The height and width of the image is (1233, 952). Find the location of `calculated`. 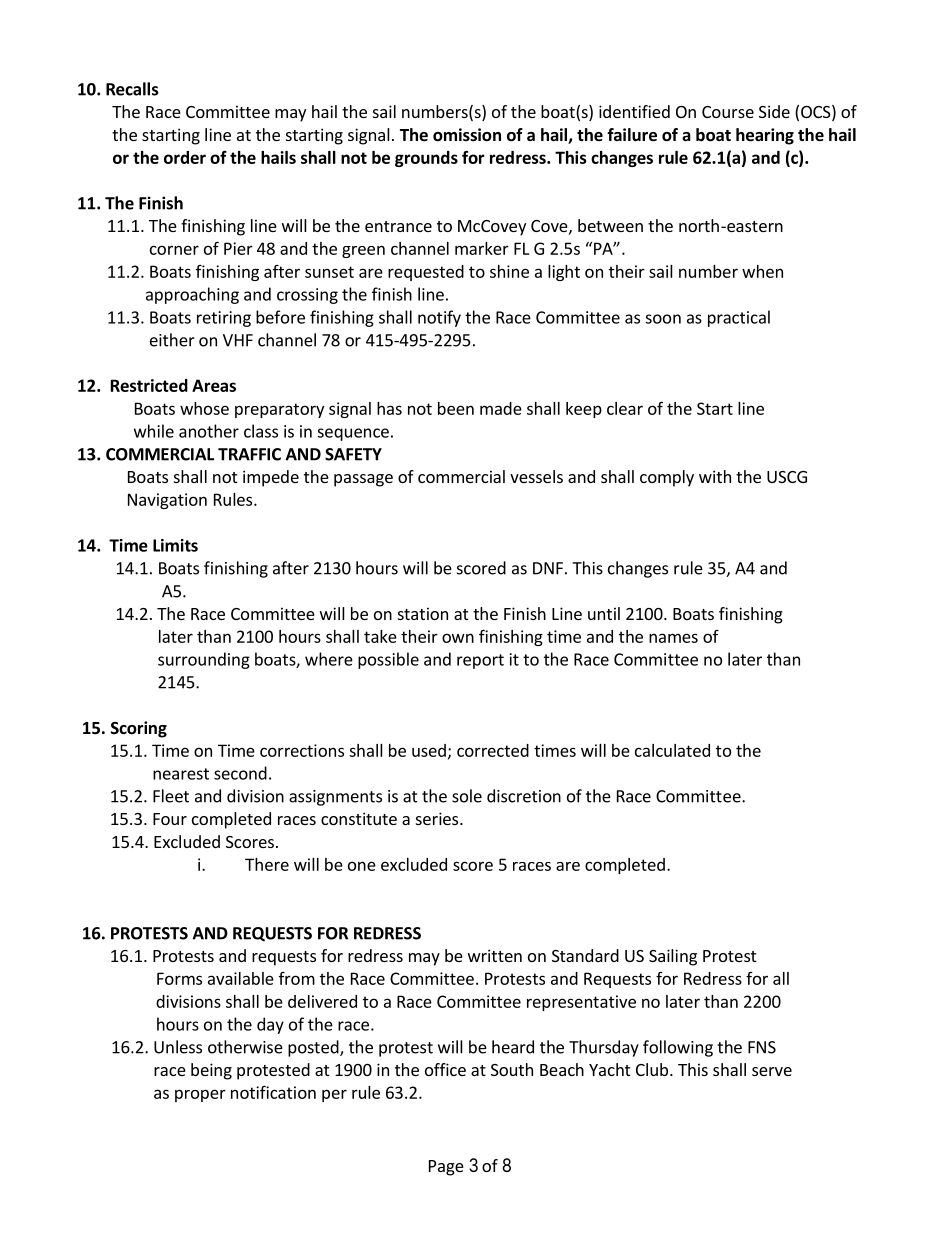

calculated is located at coordinates (672, 750).
